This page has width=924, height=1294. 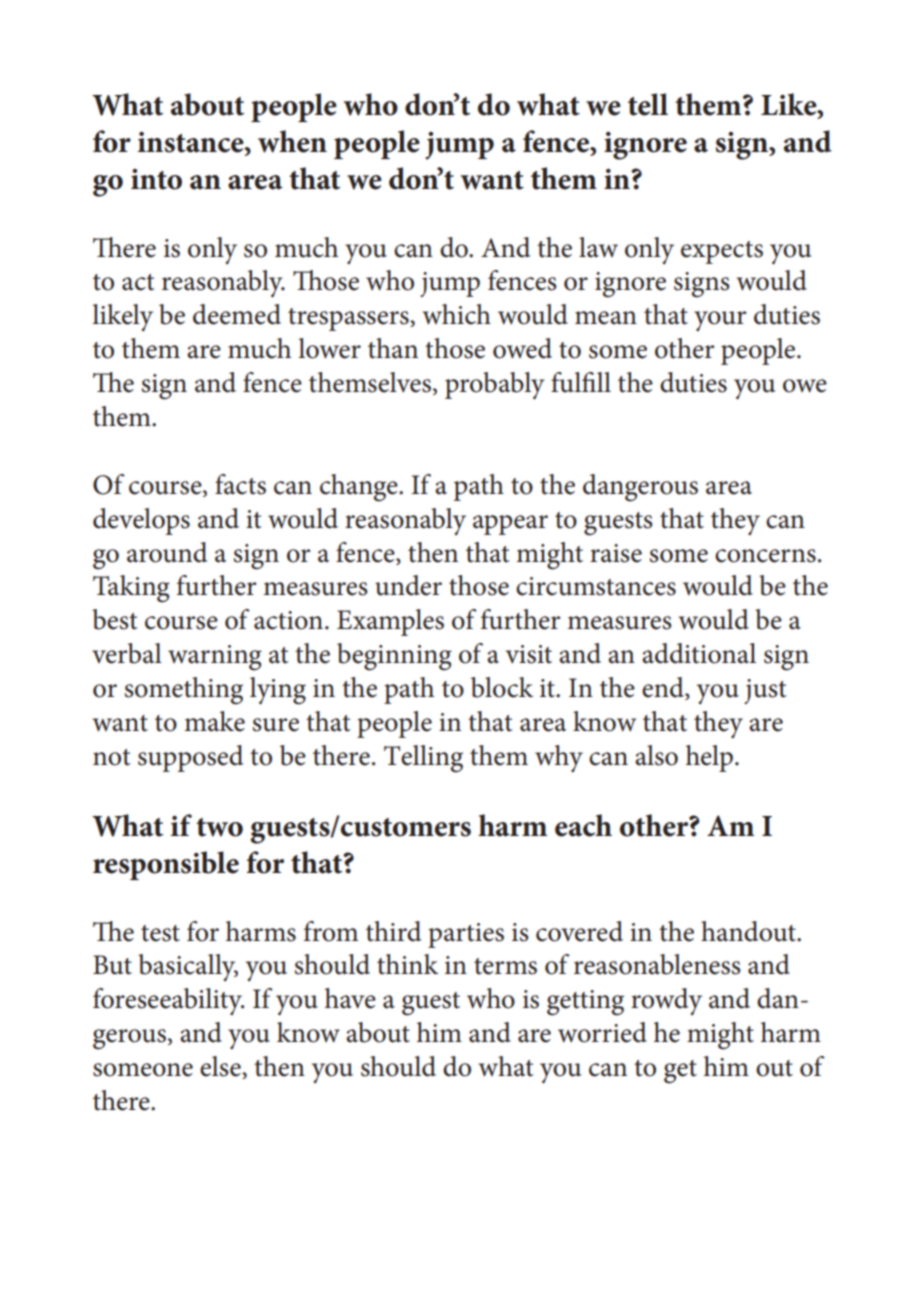 I want to click on expects, so click(x=722, y=252).
